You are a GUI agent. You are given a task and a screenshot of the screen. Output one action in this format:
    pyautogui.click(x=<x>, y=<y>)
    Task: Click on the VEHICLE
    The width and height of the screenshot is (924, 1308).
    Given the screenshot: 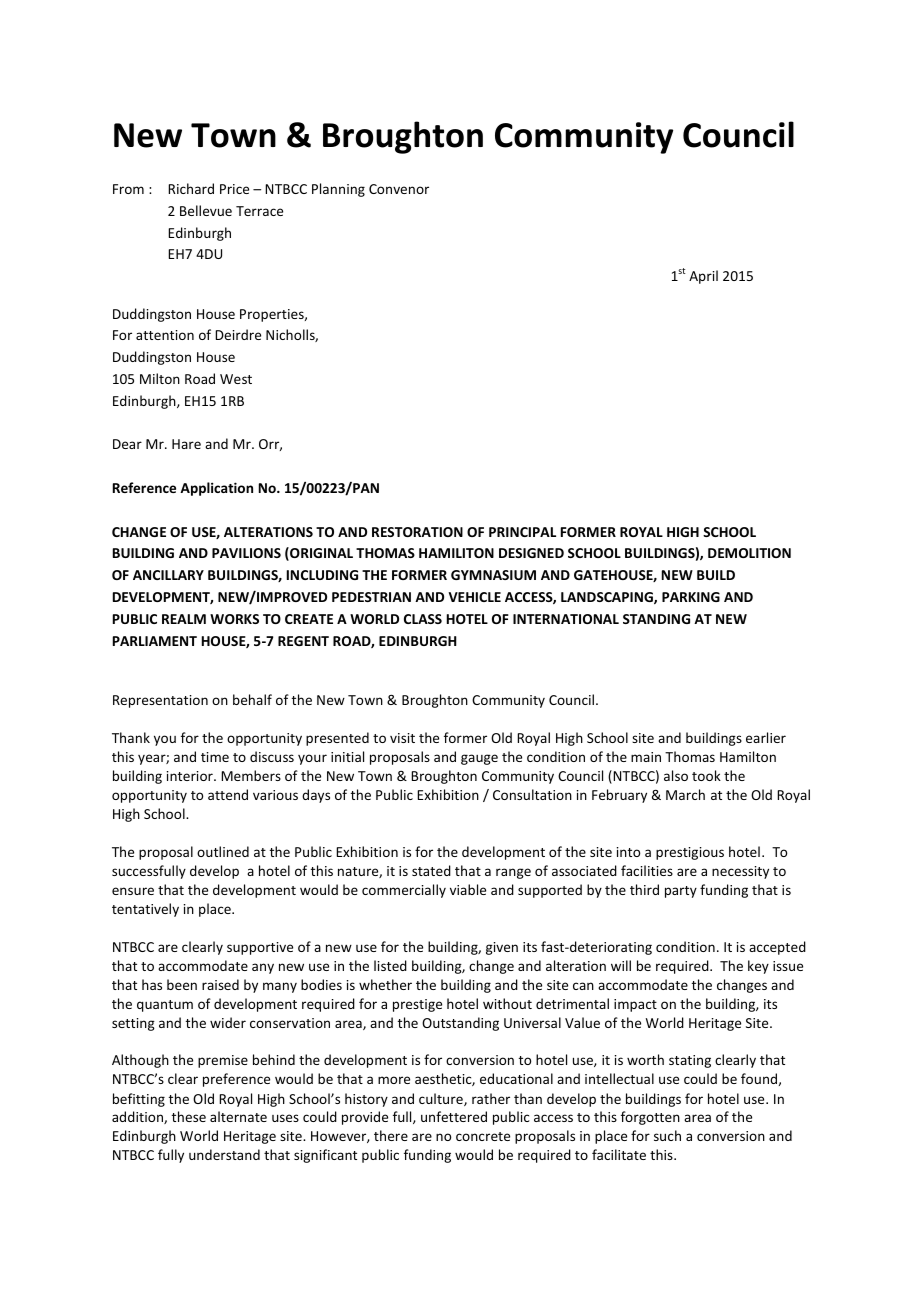 What is the action you would take?
    pyautogui.click(x=474, y=597)
